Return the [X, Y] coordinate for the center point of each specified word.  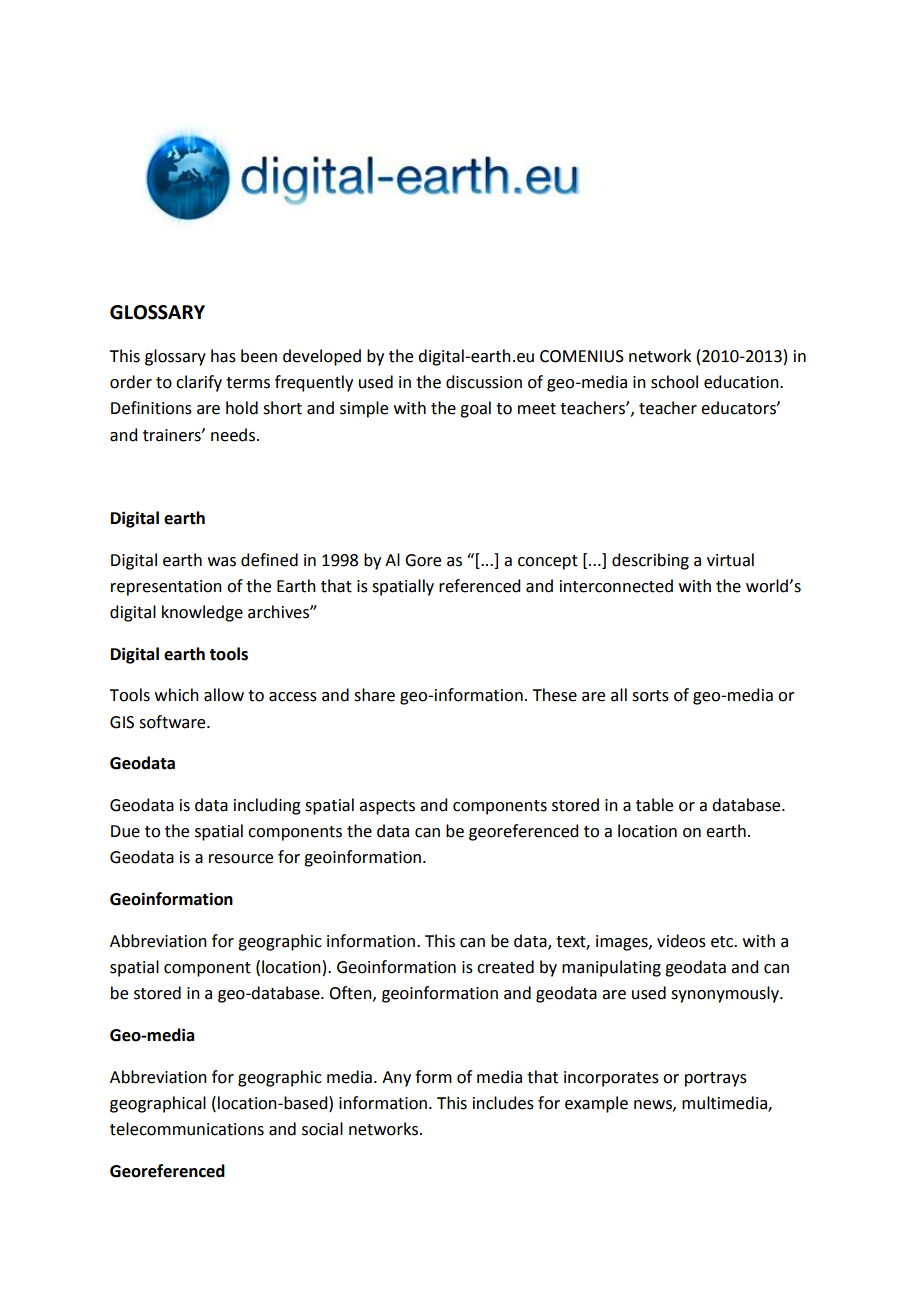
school [674, 382]
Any [396, 1079]
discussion [484, 382]
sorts [650, 696]
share [374, 695]
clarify [199, 383]
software [173, 722]
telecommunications [187, 1129]
